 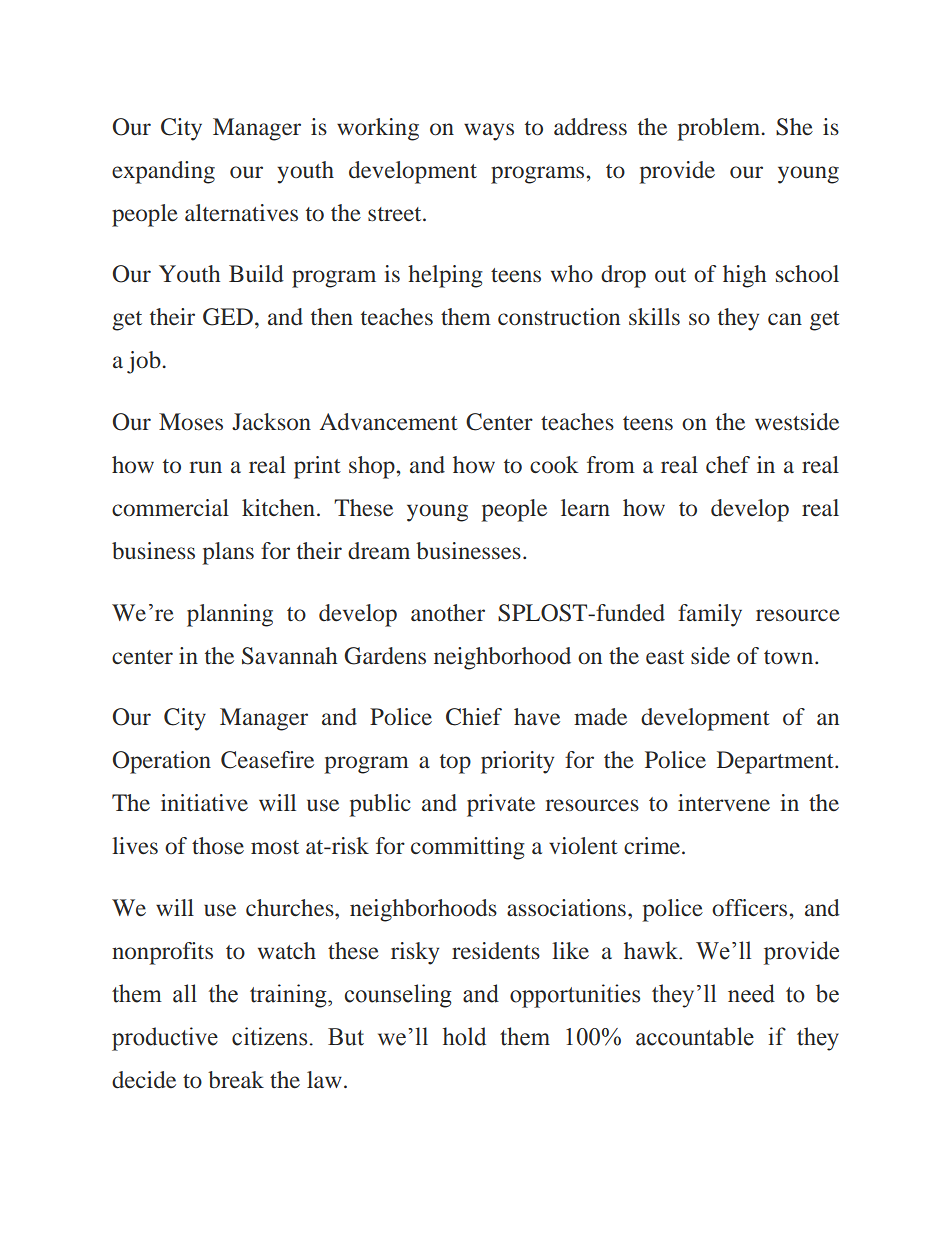 I want to click on problem, so click(x=720, y=129).
